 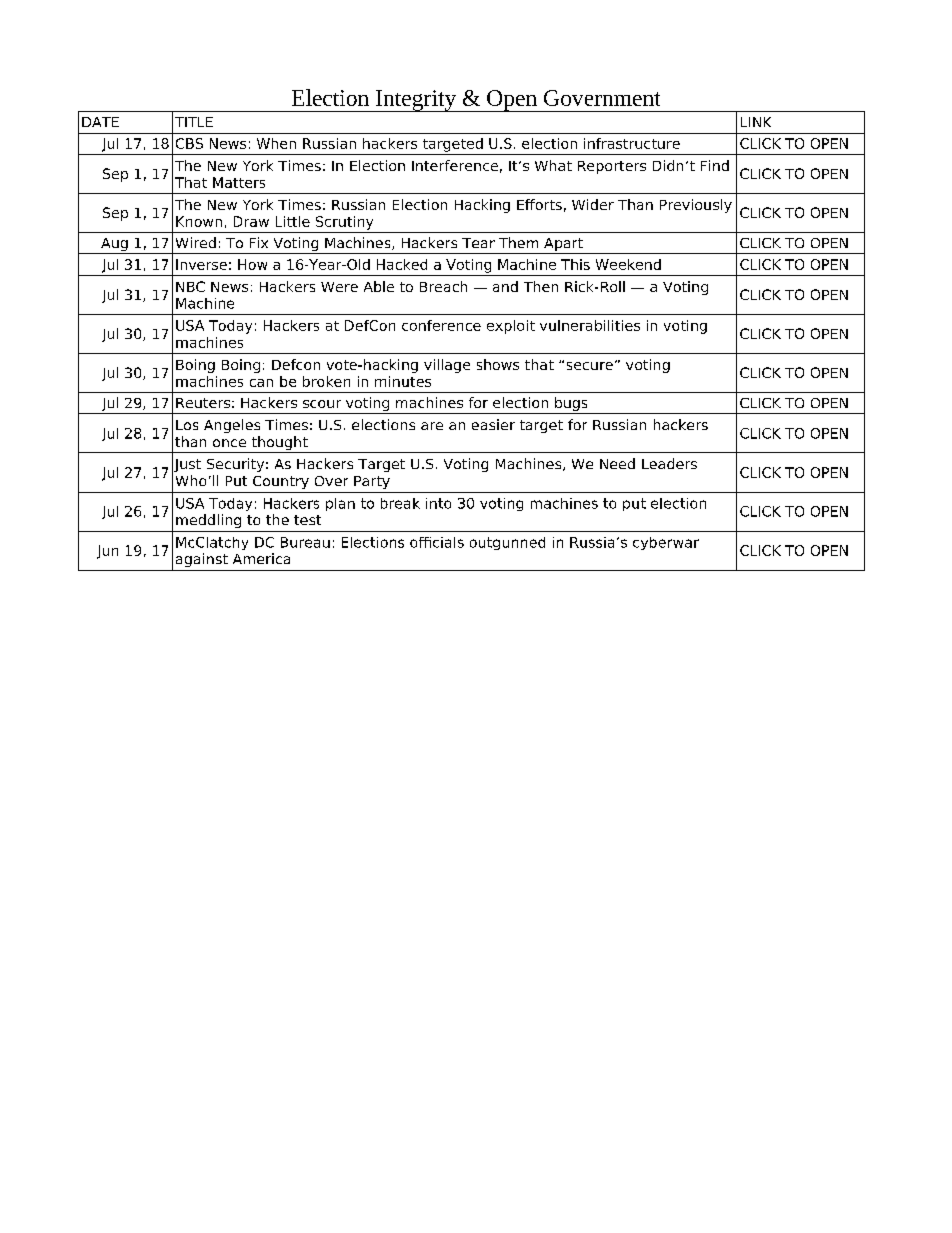 I want to click on Los, so click(x=187, y=425).
